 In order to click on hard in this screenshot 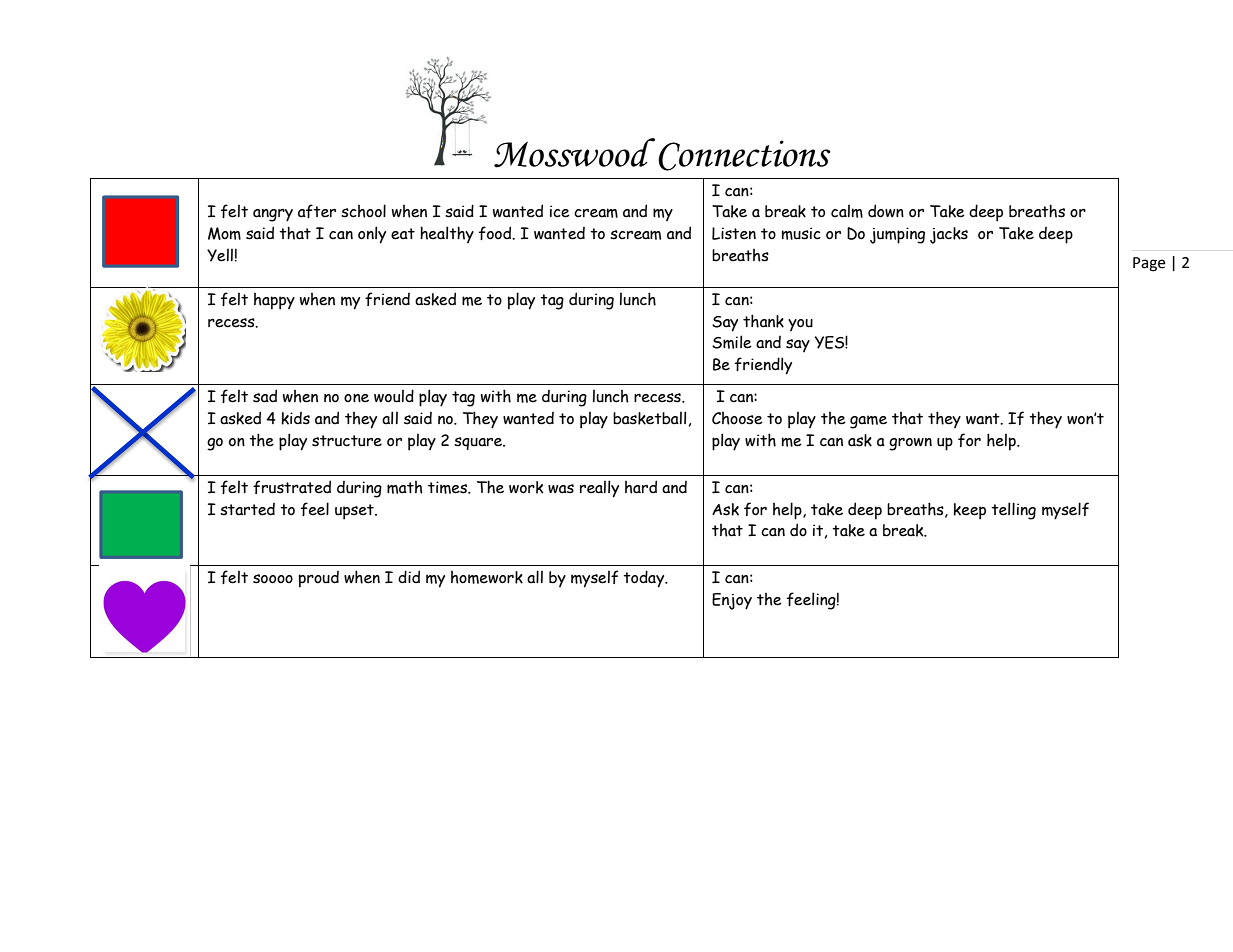, I will do `click(641, 487)`.
